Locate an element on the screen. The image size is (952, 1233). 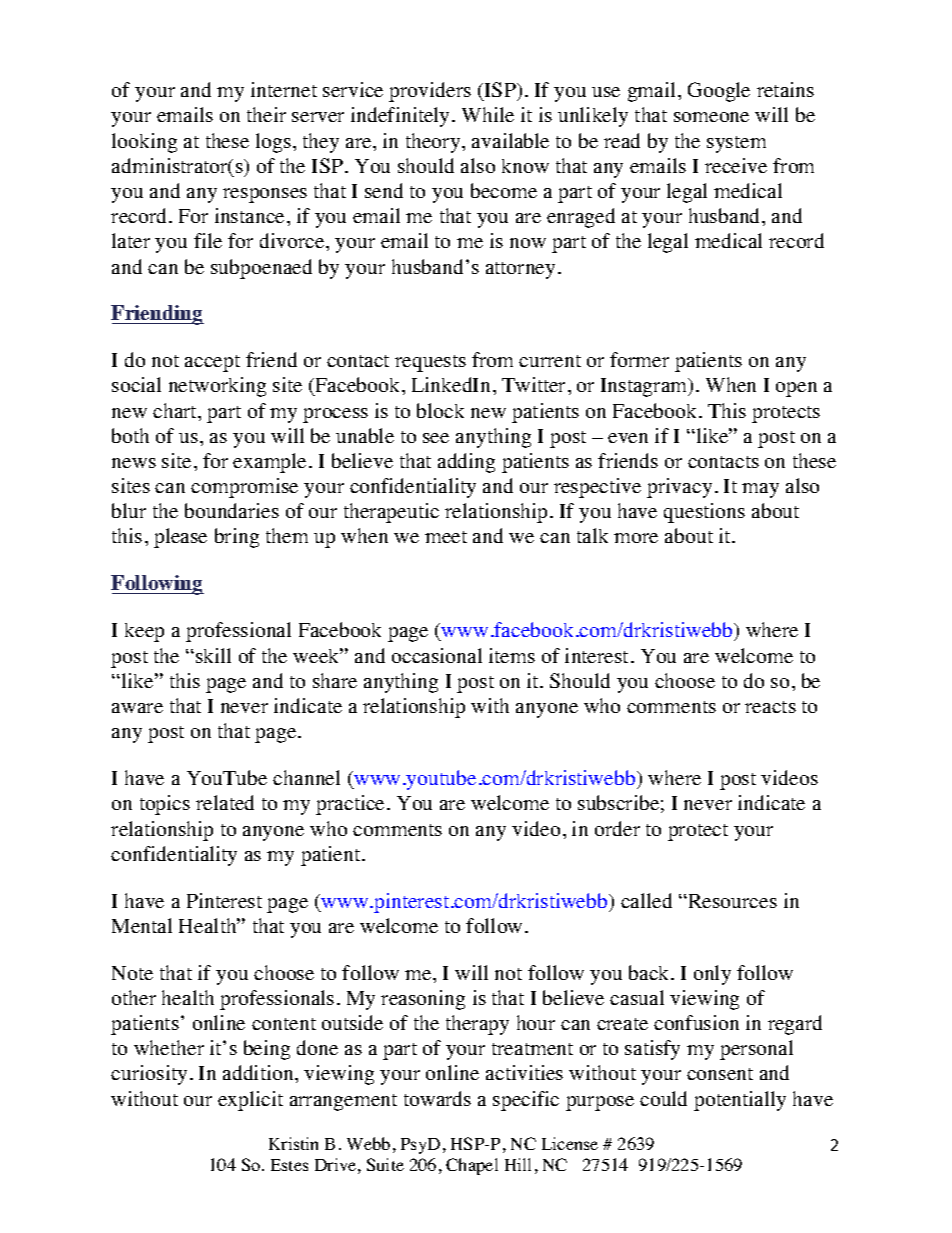
related is located at coordinates (225, 802).
